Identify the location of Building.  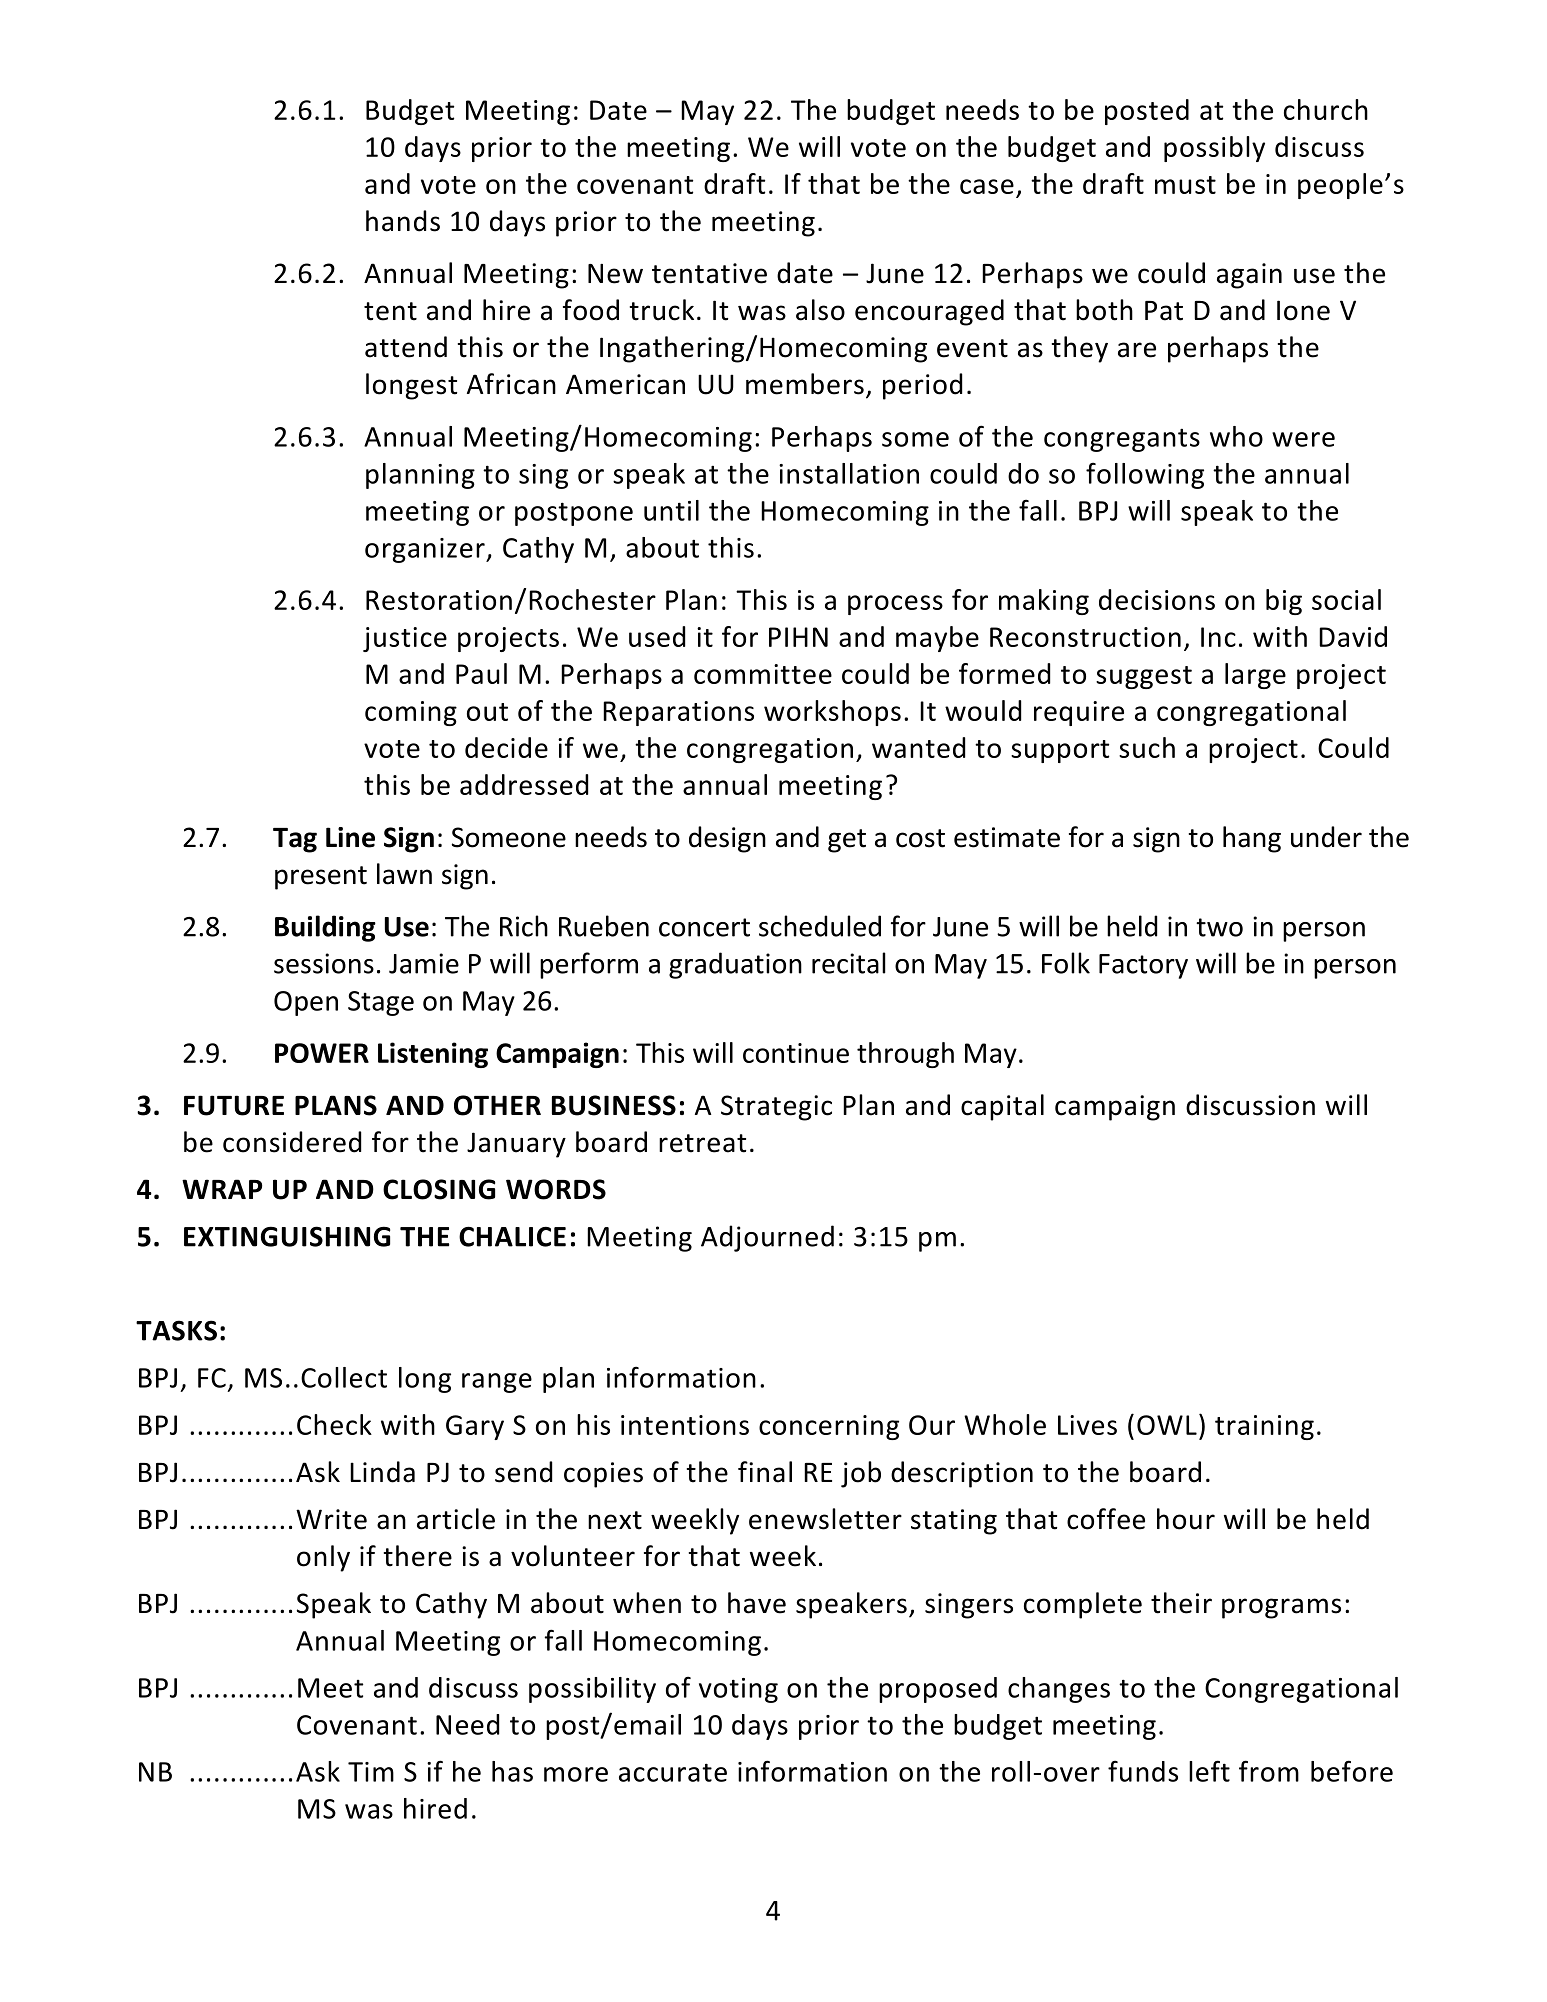
(325, 928).
